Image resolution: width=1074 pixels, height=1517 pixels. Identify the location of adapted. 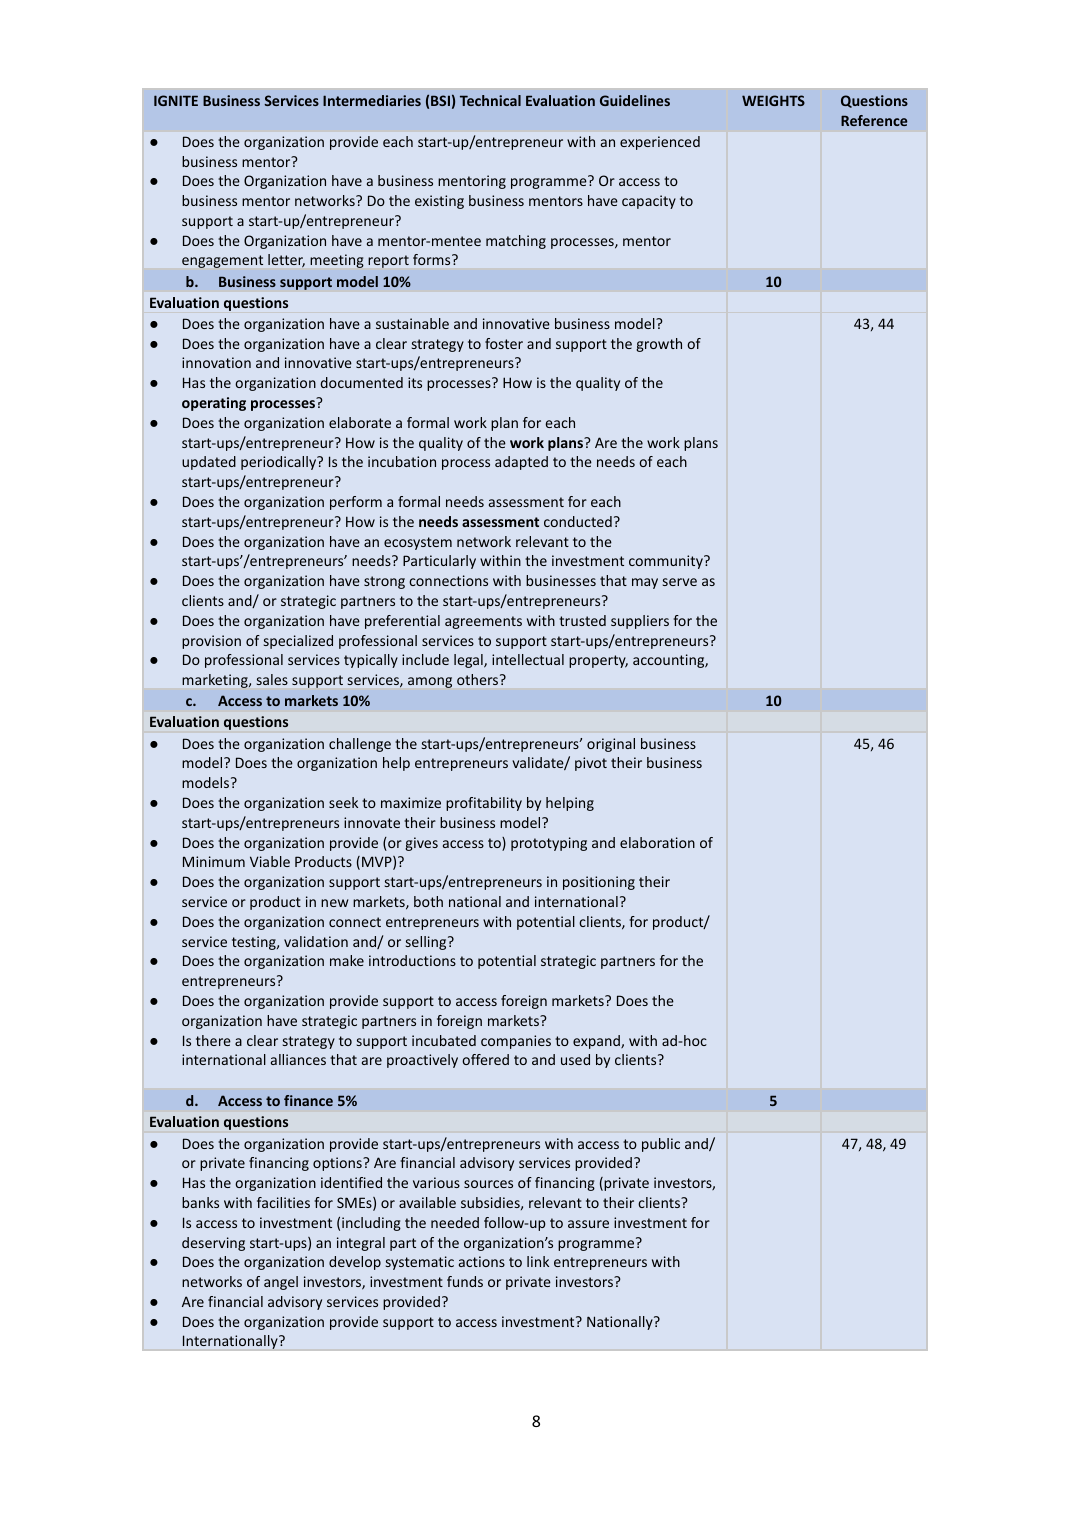
(521, 463).
